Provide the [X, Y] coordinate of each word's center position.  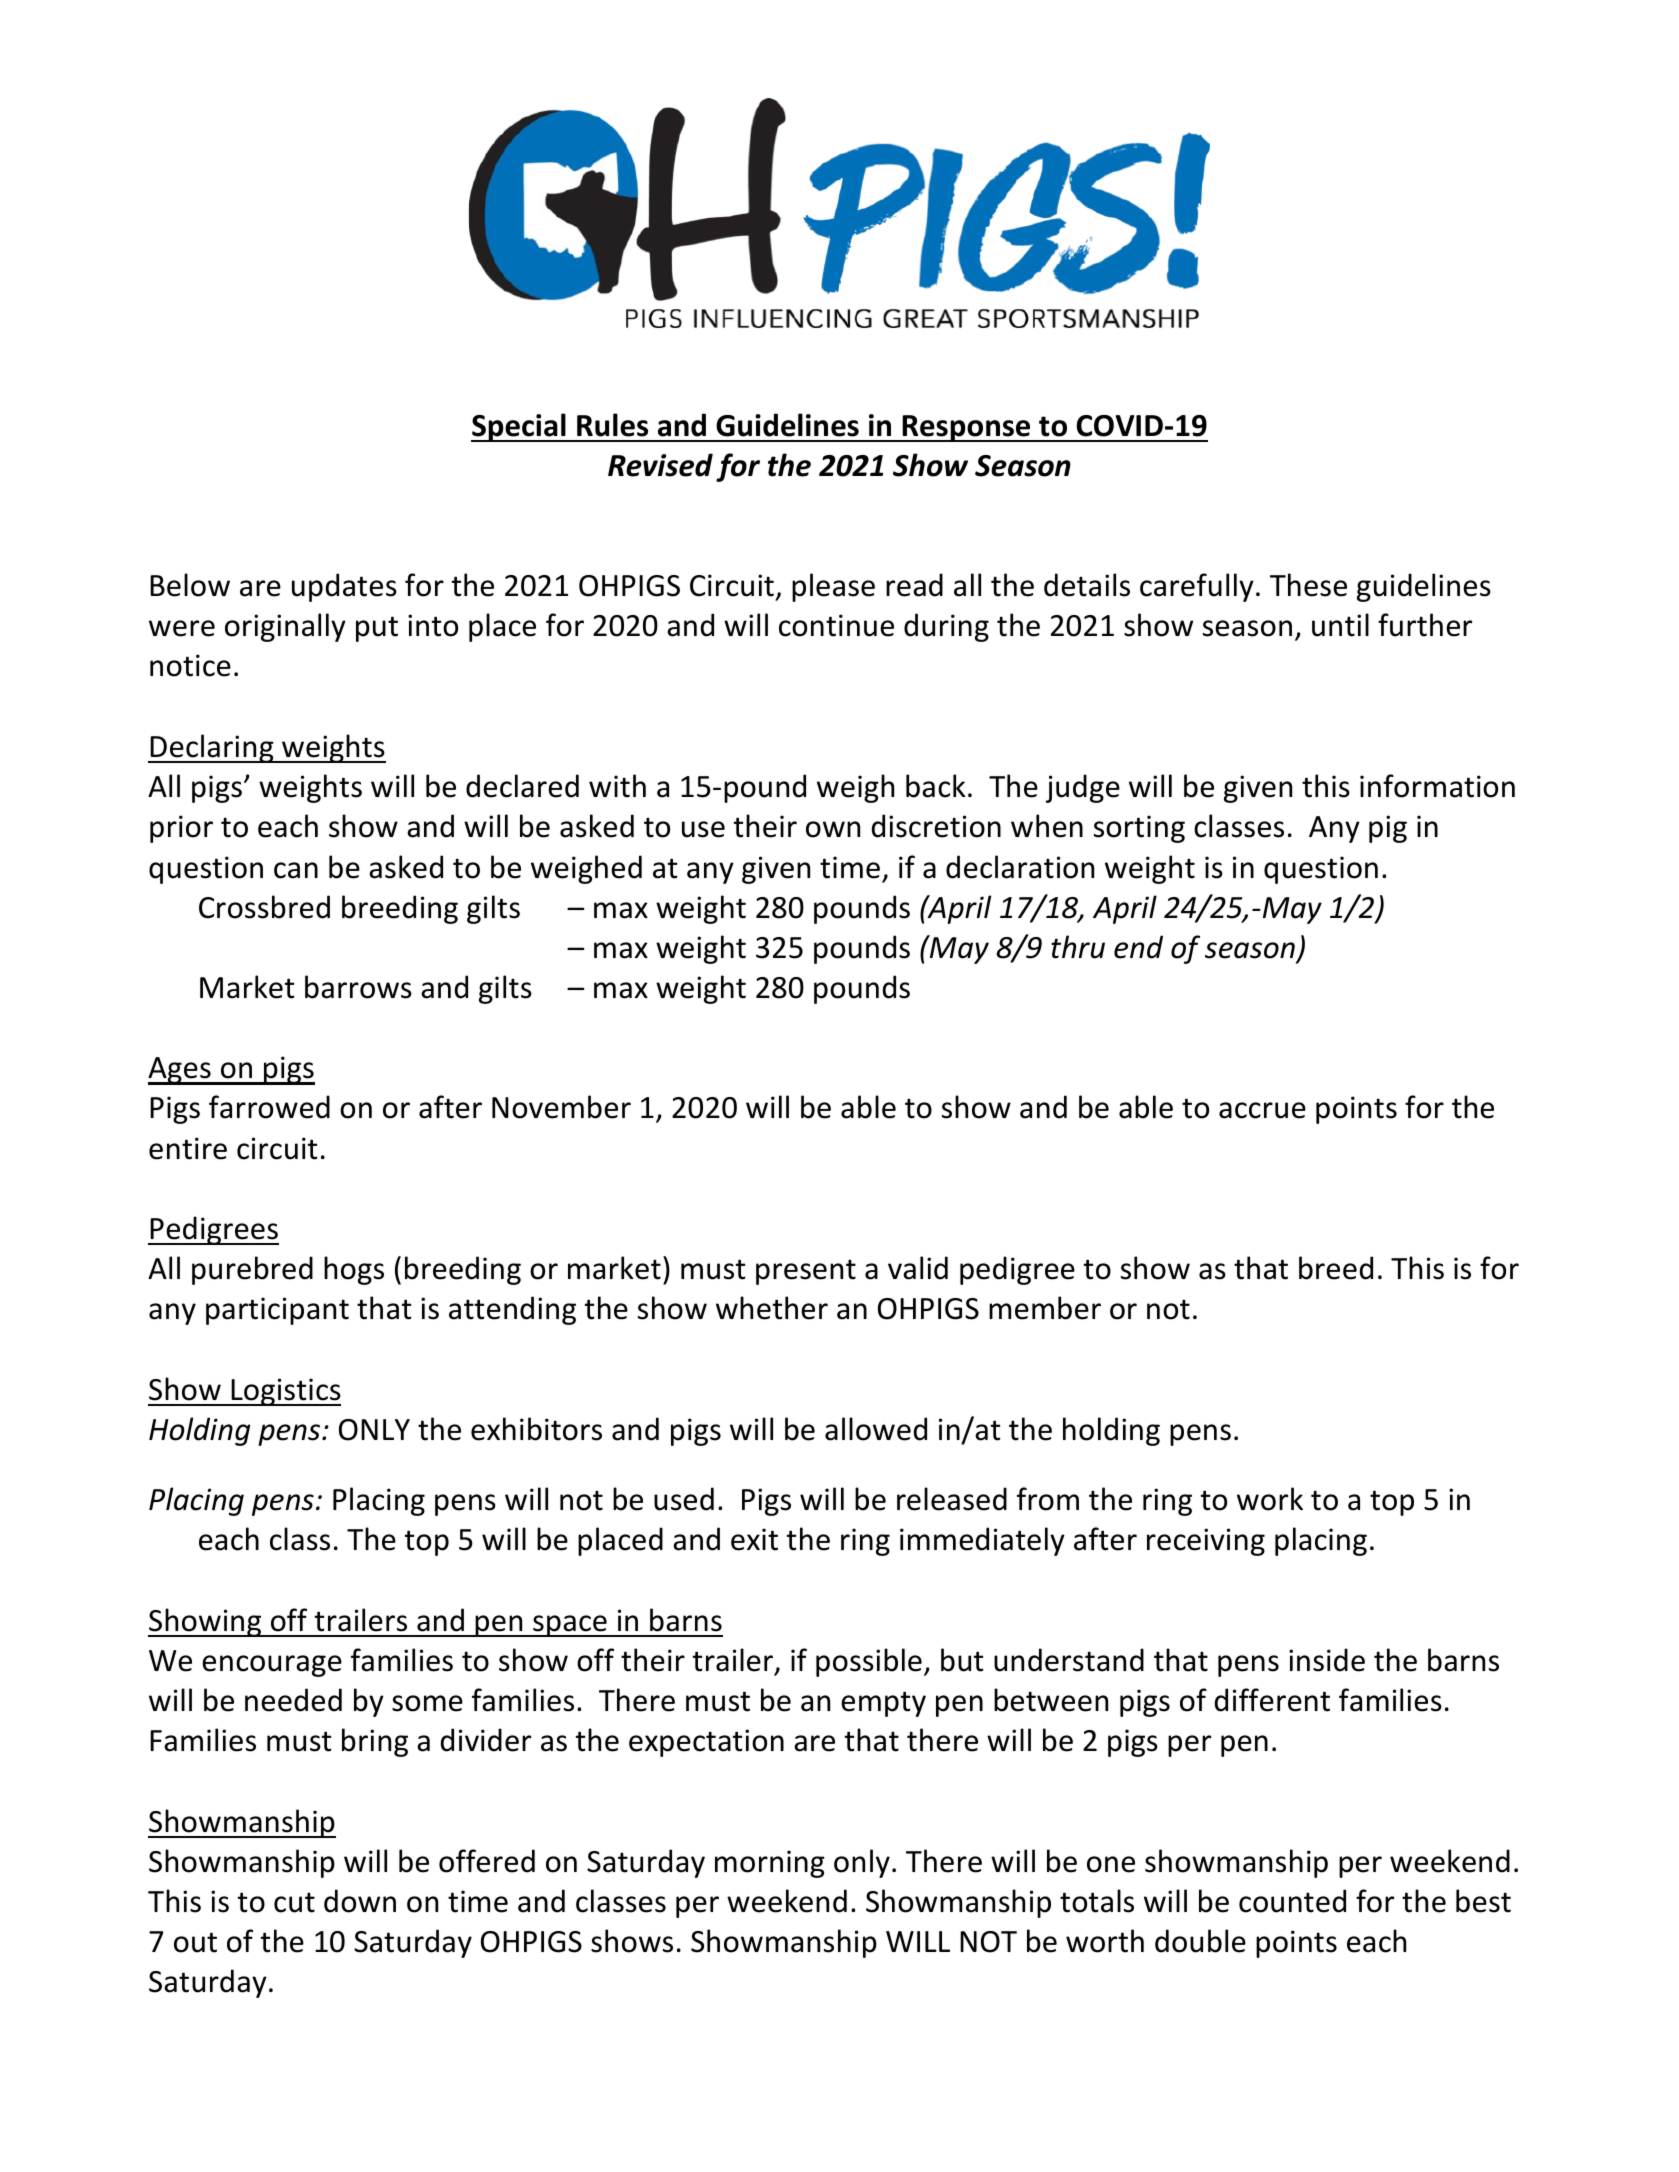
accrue [1262, 1110]
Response [967, 428]
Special [519, 427]
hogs [354, 1270]
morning [770, 1864]
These [1308, 585]
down [360, 1901]
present [806, 1272]
